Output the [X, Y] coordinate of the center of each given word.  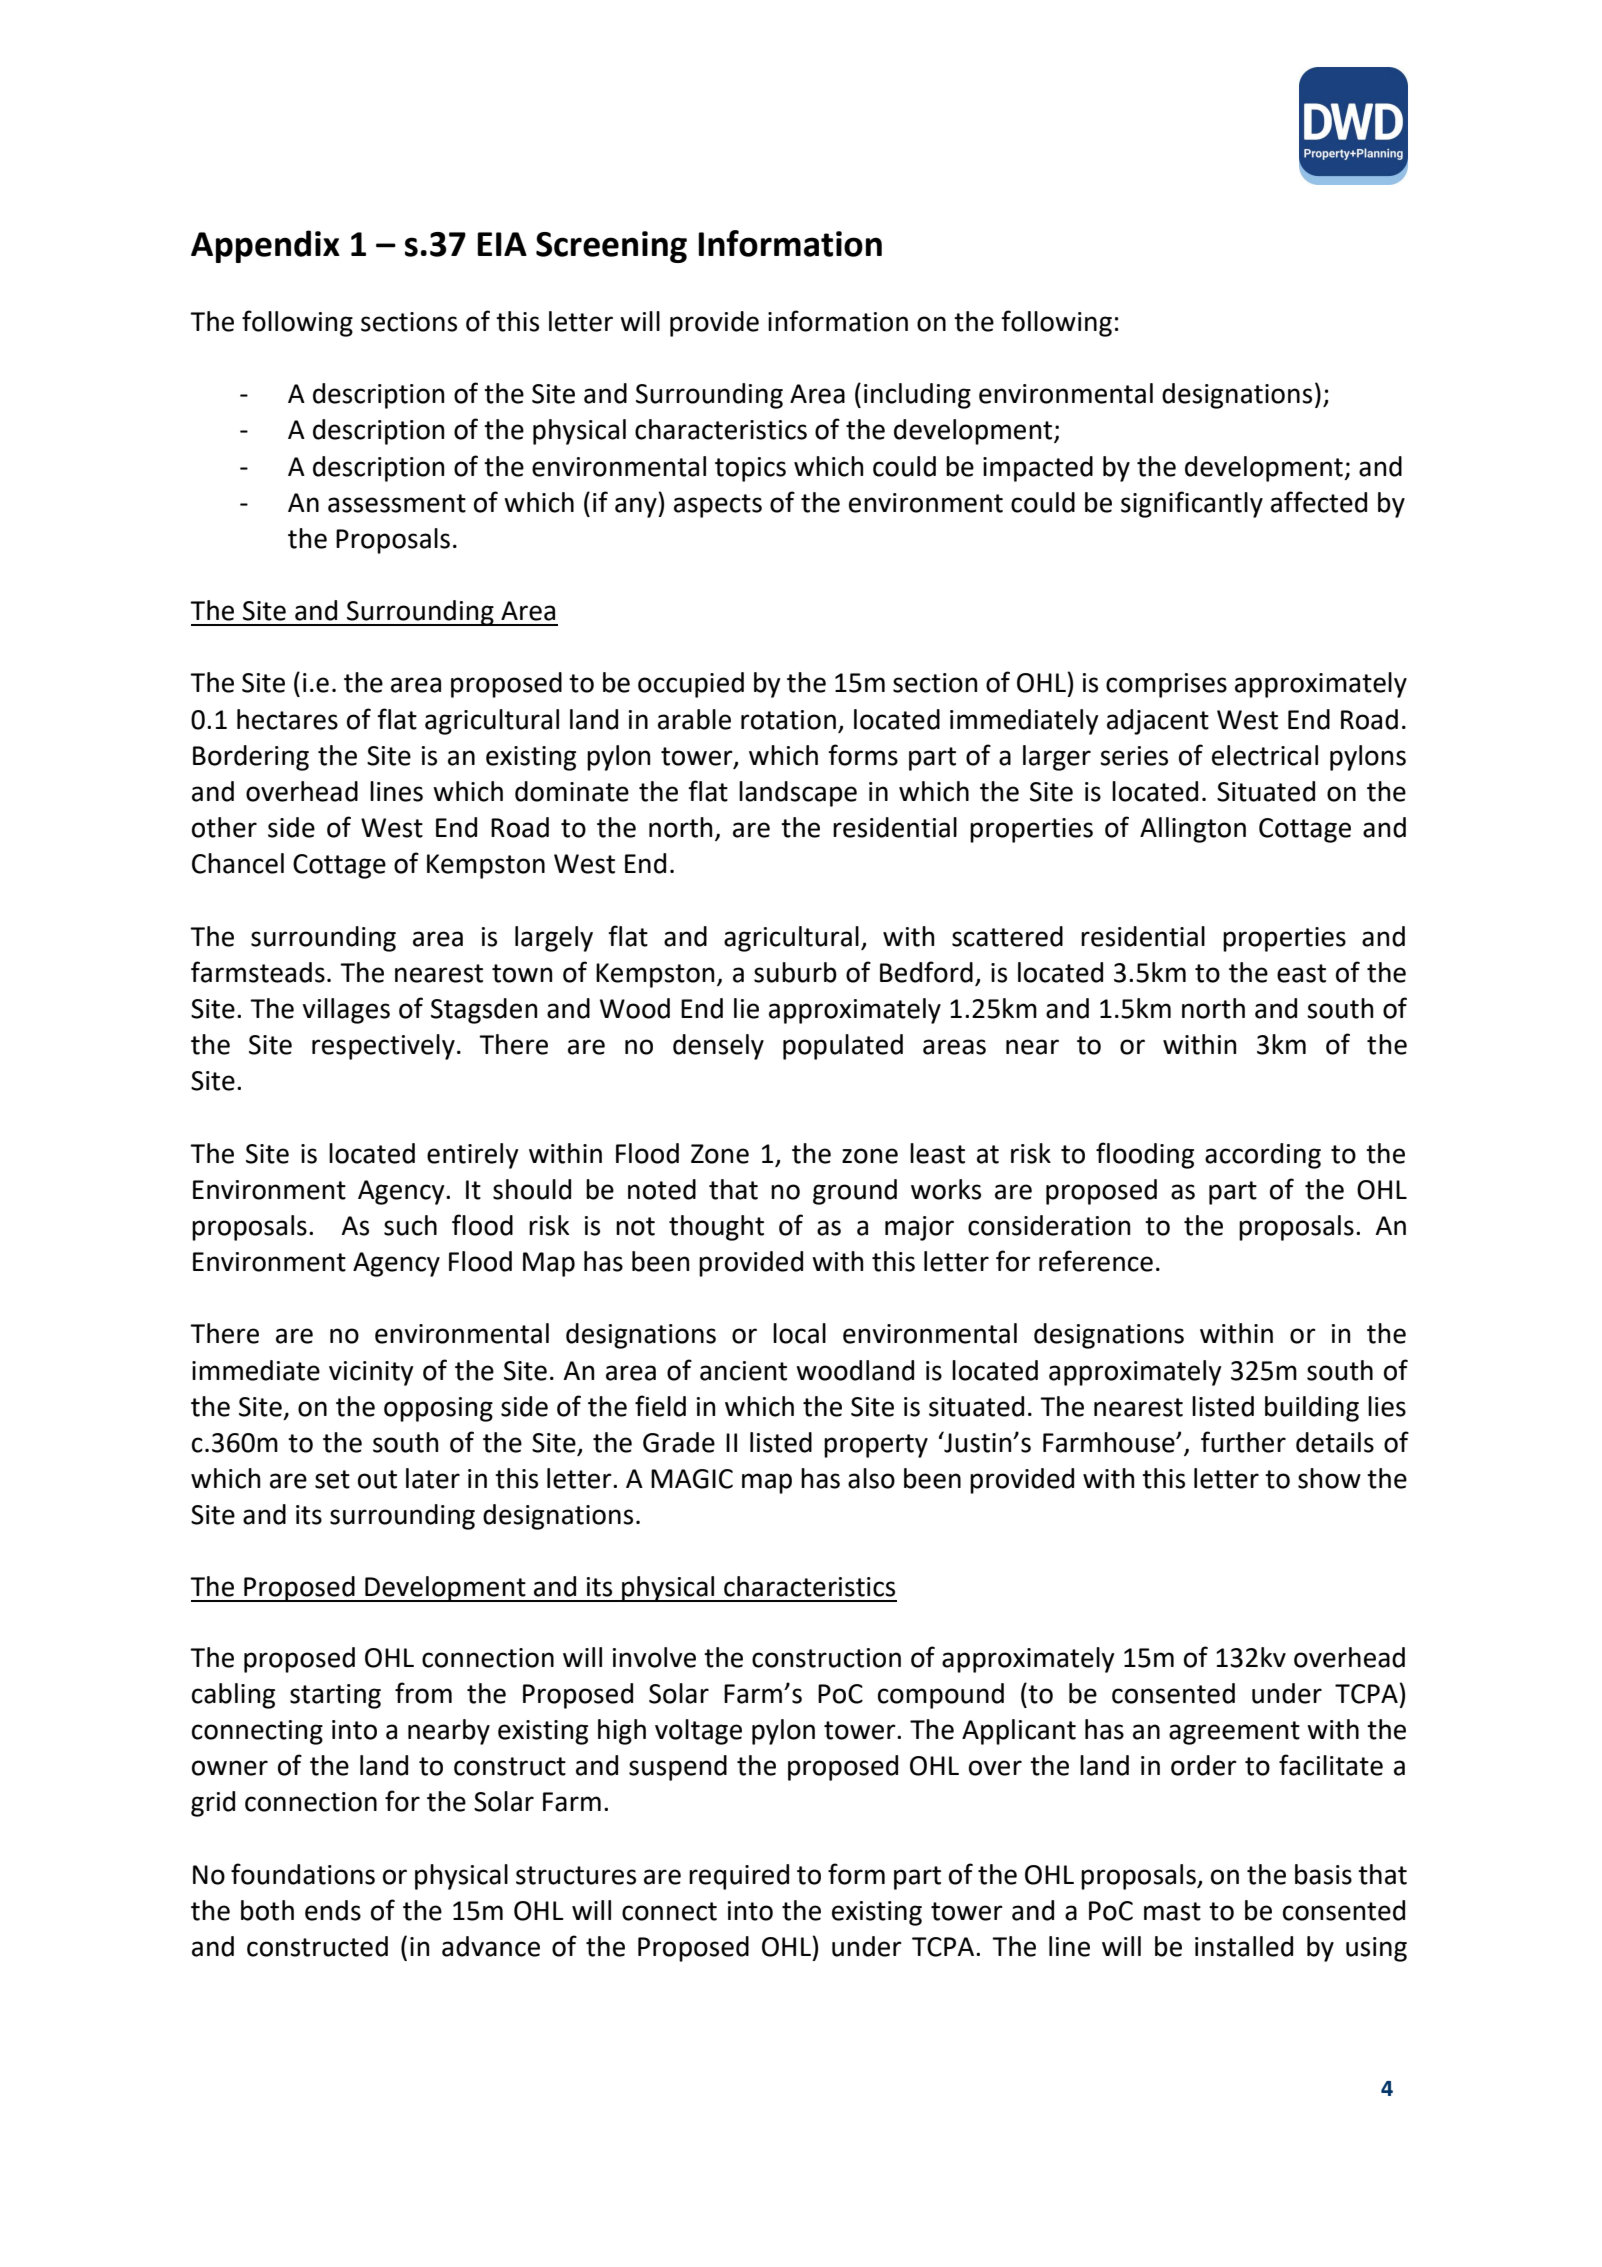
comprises [1166, 685]
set [332, 1479]
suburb [795, 972]
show [1329, 1478]
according [1263, 1156]
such [410, 1225]
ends [333, 1910]
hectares [287, 719]
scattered [1007, 936]
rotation [788, 720]
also [871, 1478]
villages [346, 1011]
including [917, 396]
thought [716, 1228]
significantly [1192, 504]
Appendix [265, 246]
